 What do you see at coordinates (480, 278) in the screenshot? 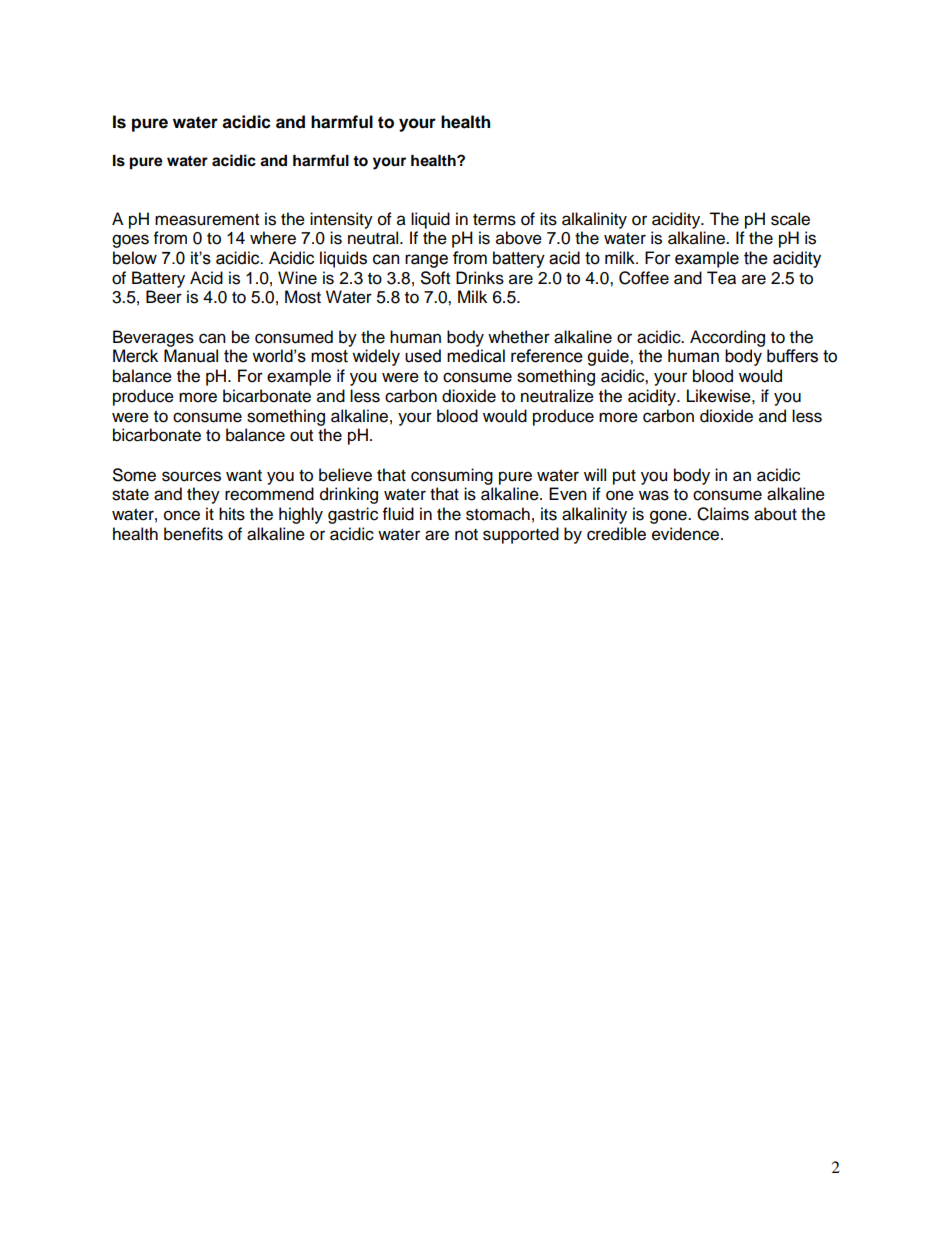
I see `Drinks` at bounding box center [480, 278].
